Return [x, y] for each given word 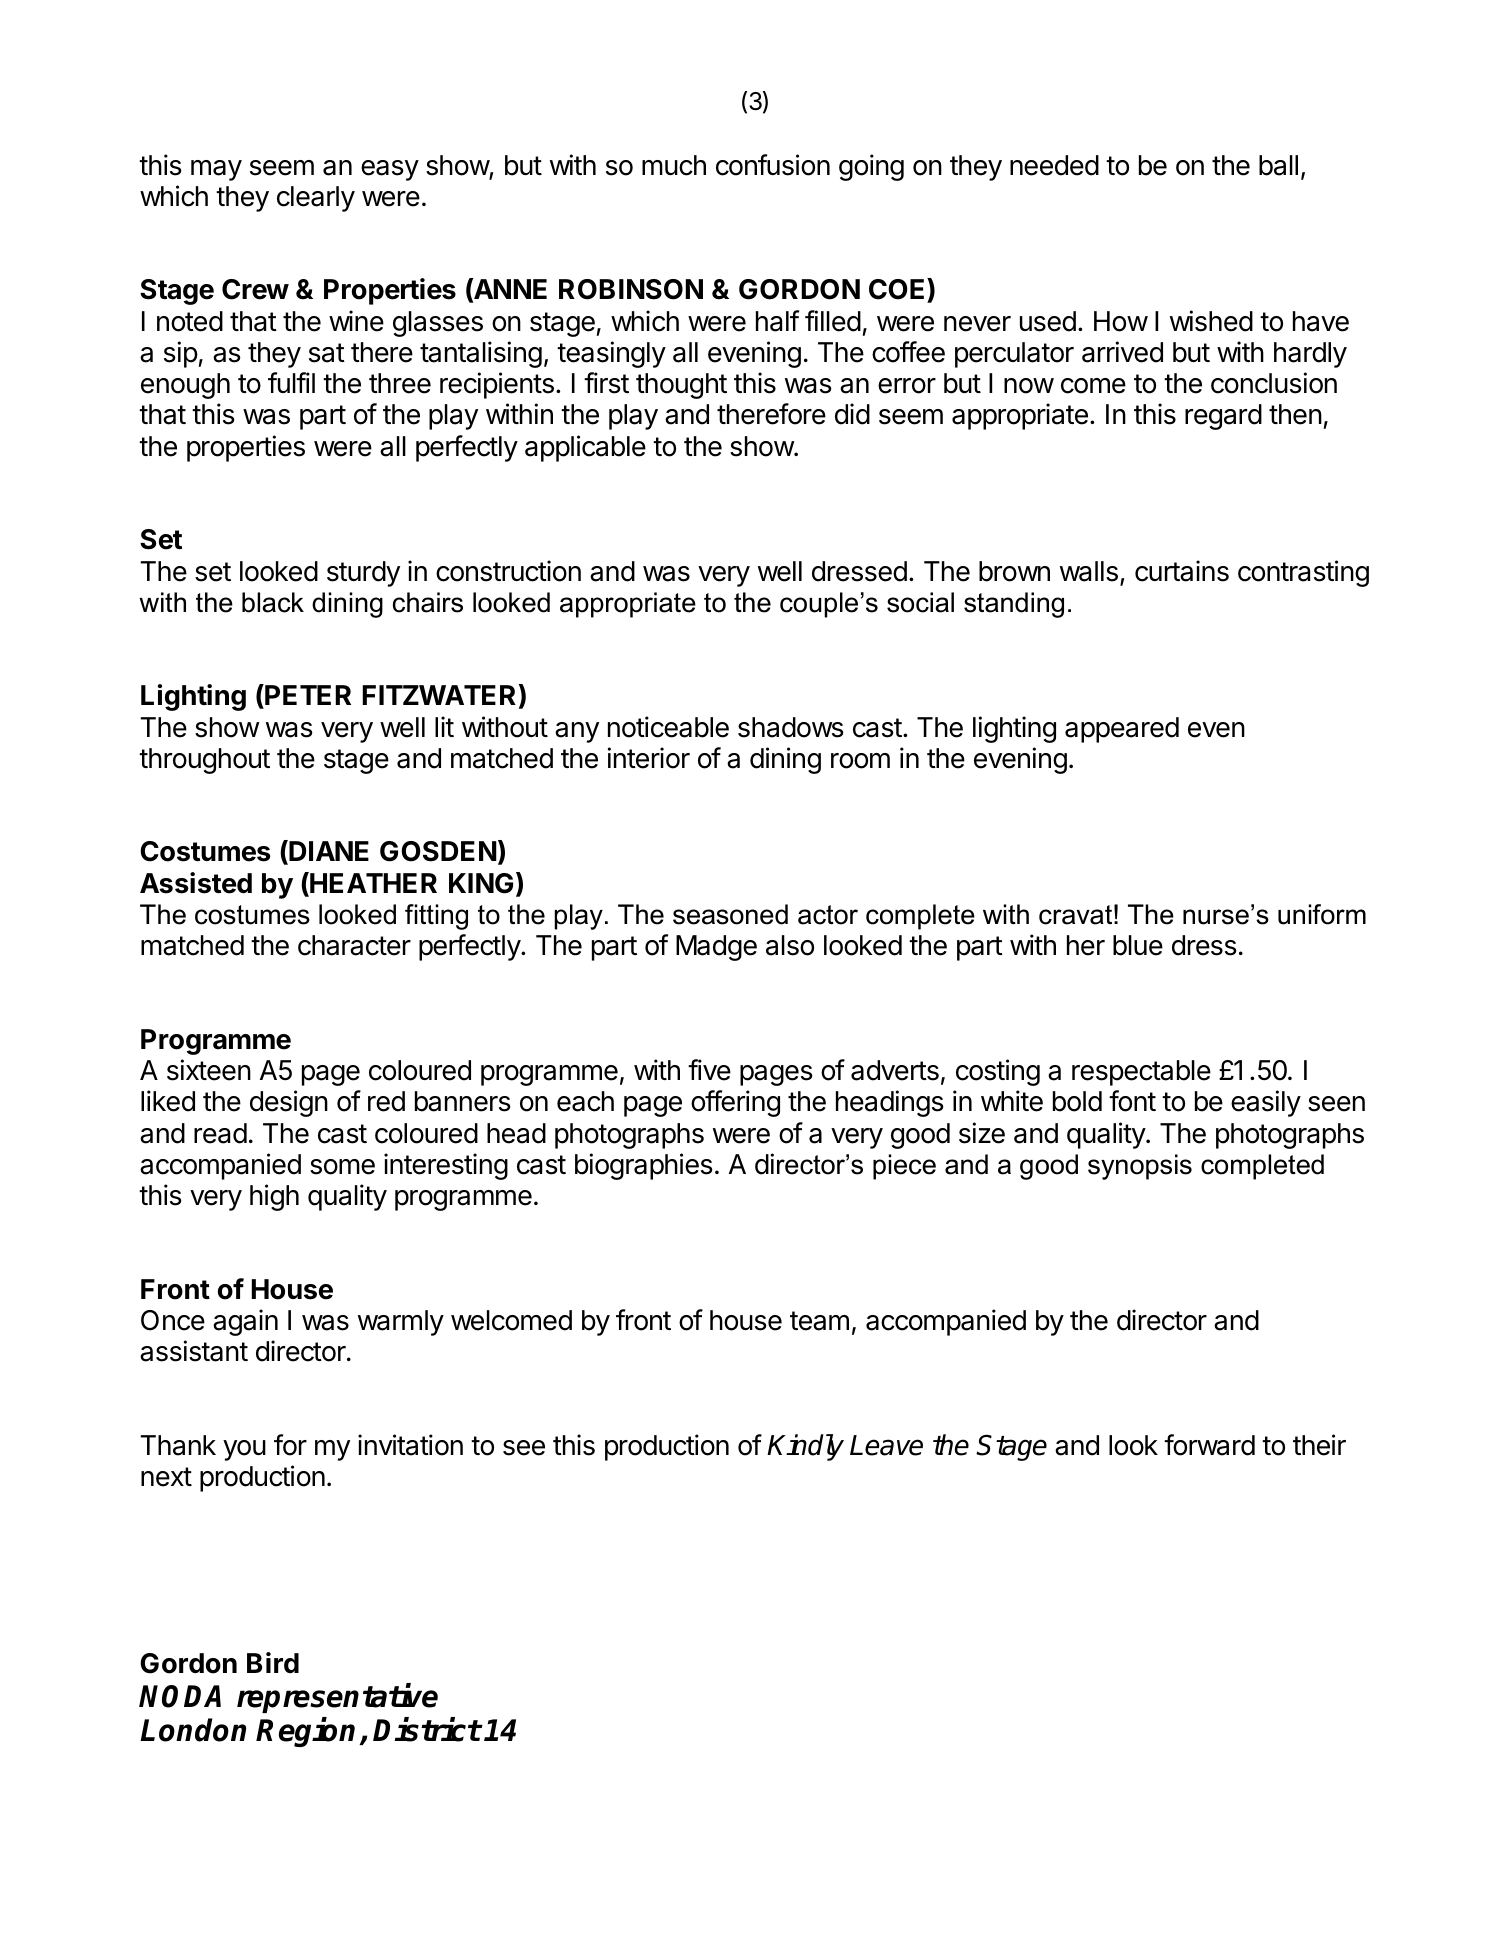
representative [337, 1698]
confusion [773, 165]
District [427, 1729]
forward [1209, 1445]
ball [1278, 165]
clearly [316, 199]
